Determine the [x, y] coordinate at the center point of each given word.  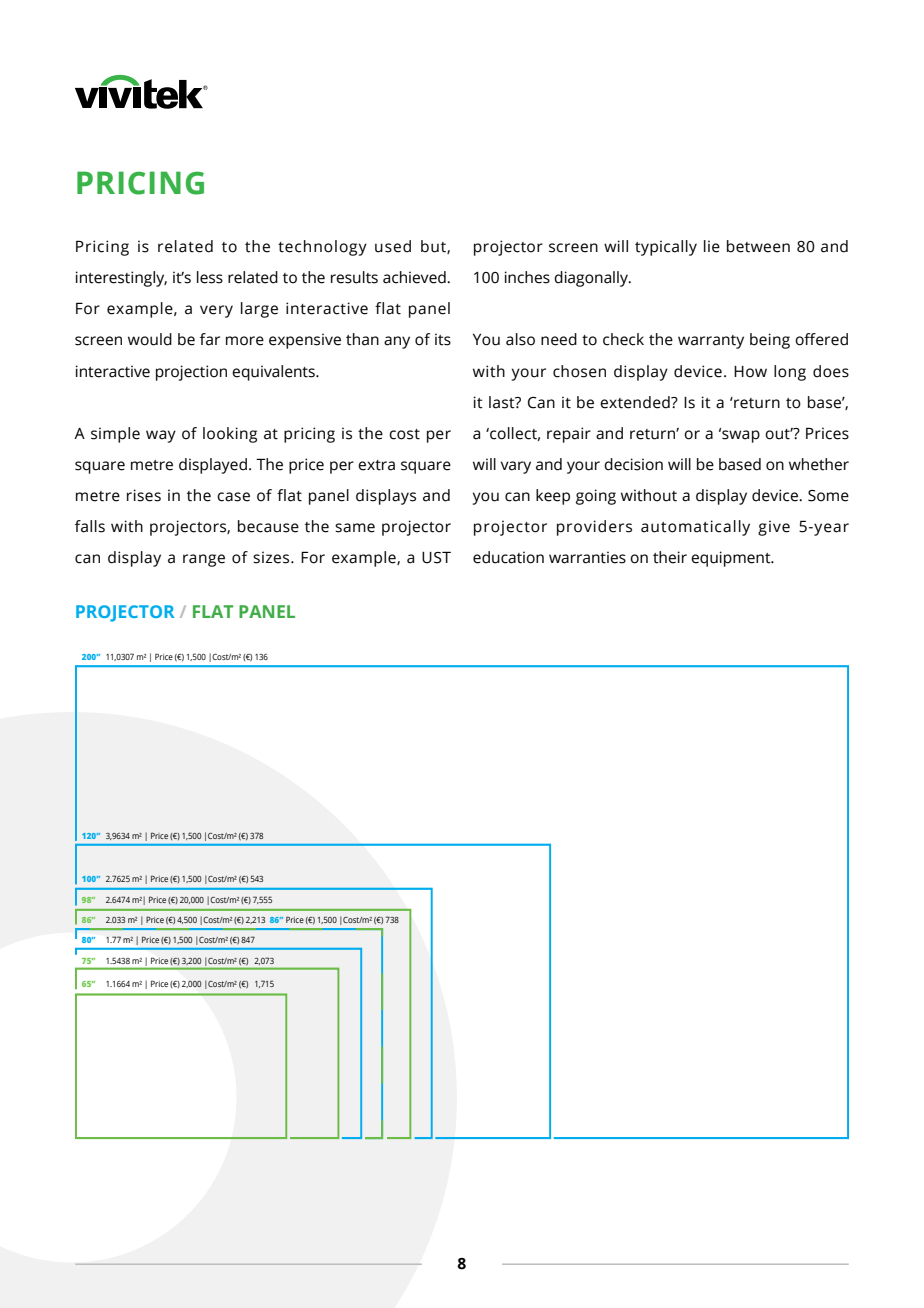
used [393, 246]
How [750, 372]
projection [191, 373]
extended [636, 402]
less [210, 277]
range [204, 560]
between [758, 246]
